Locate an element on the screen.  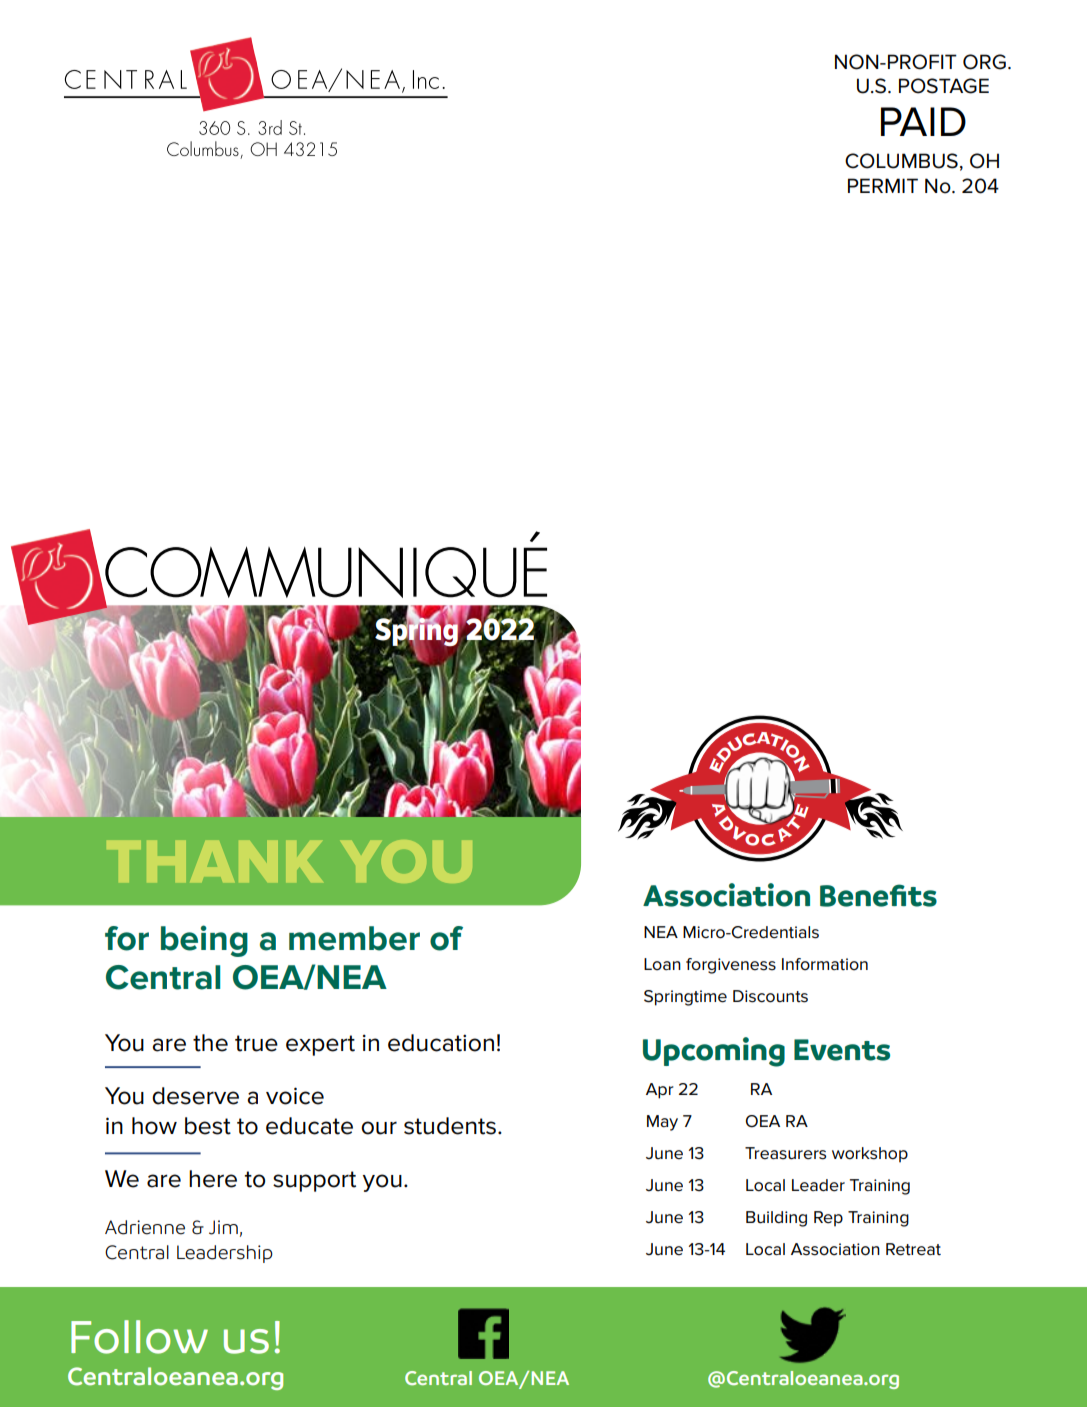
students is located at coordinates (450, 1126).
